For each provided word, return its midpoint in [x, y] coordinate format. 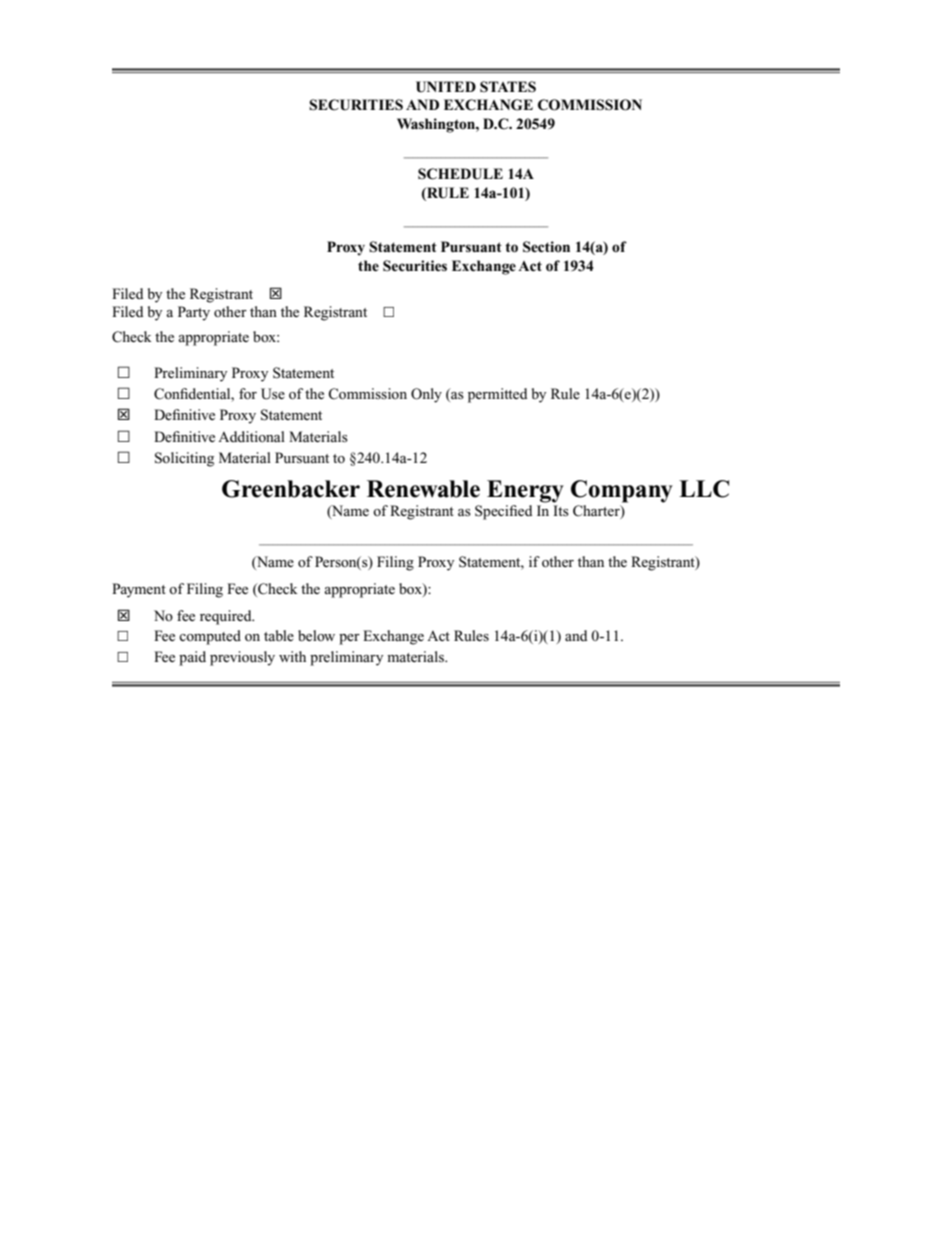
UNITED [446, 87]
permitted [498, 395]
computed [210, 637]
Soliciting [184, 459]
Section [546, 247]
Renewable [423, 489]
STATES [508, 87]
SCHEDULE [460, 174]
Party [194, 313]
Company [622, 491]
